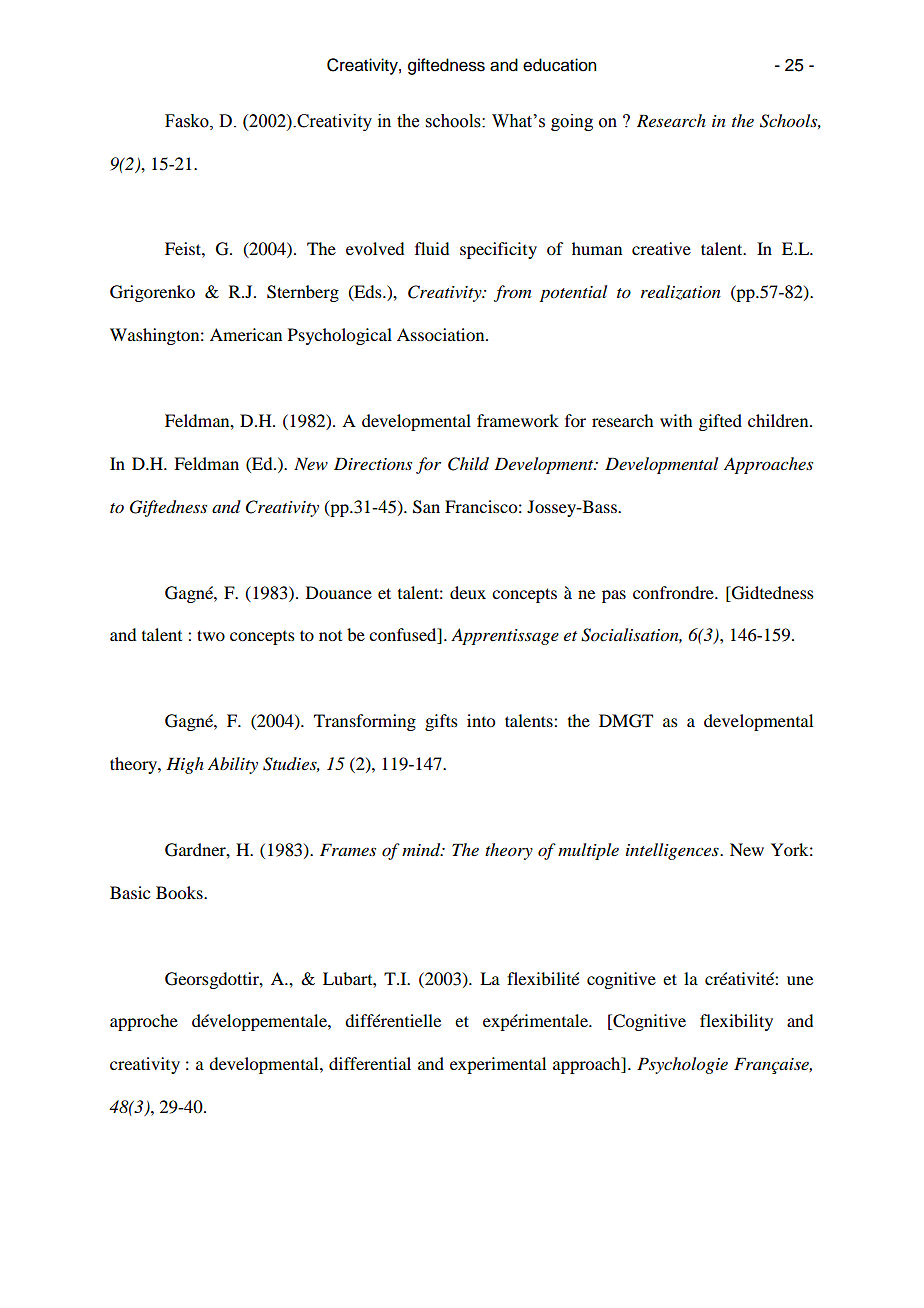 The image size is (924, 1308). Describe the element at coordinates (211, 635) in the screenshot. I see `two` at that location.
